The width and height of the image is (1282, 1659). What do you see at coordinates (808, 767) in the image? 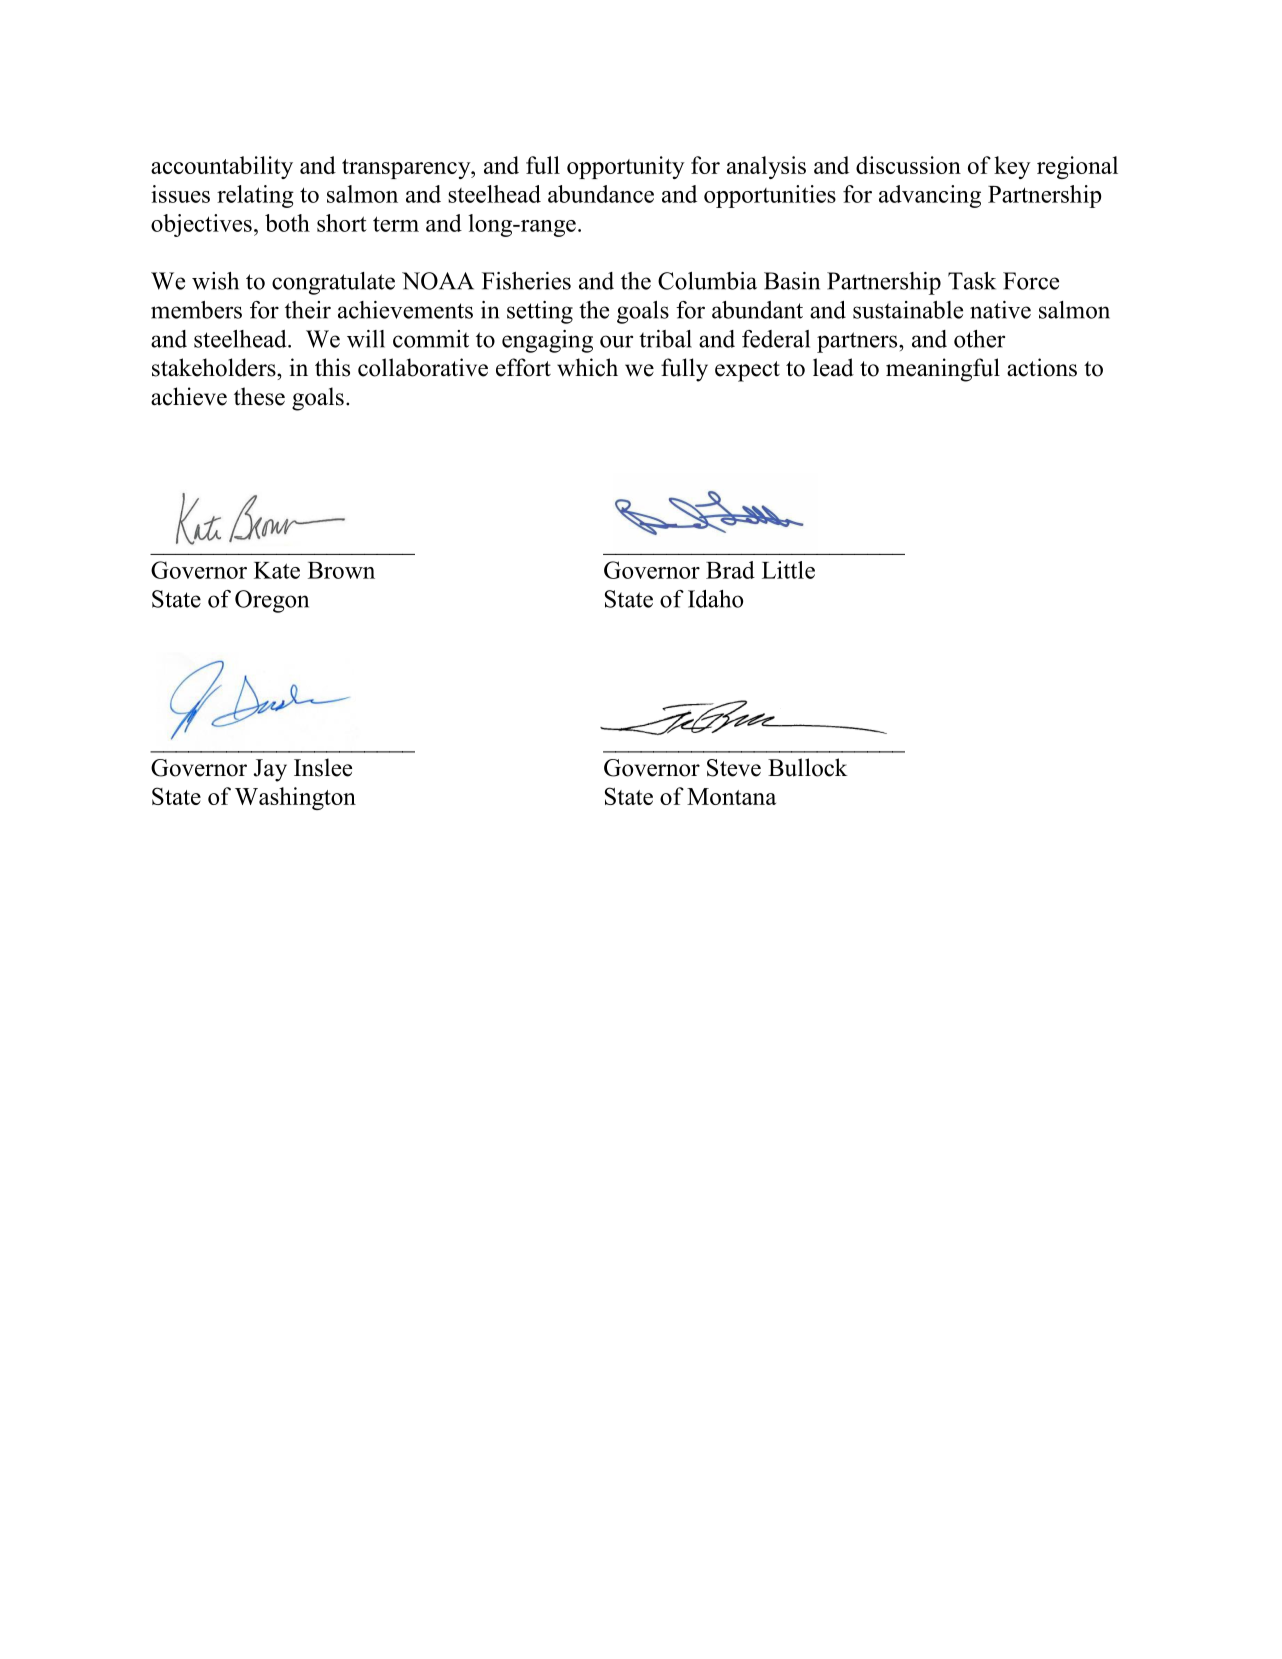
I see `Bullock` at bounding box center [808, 767].
